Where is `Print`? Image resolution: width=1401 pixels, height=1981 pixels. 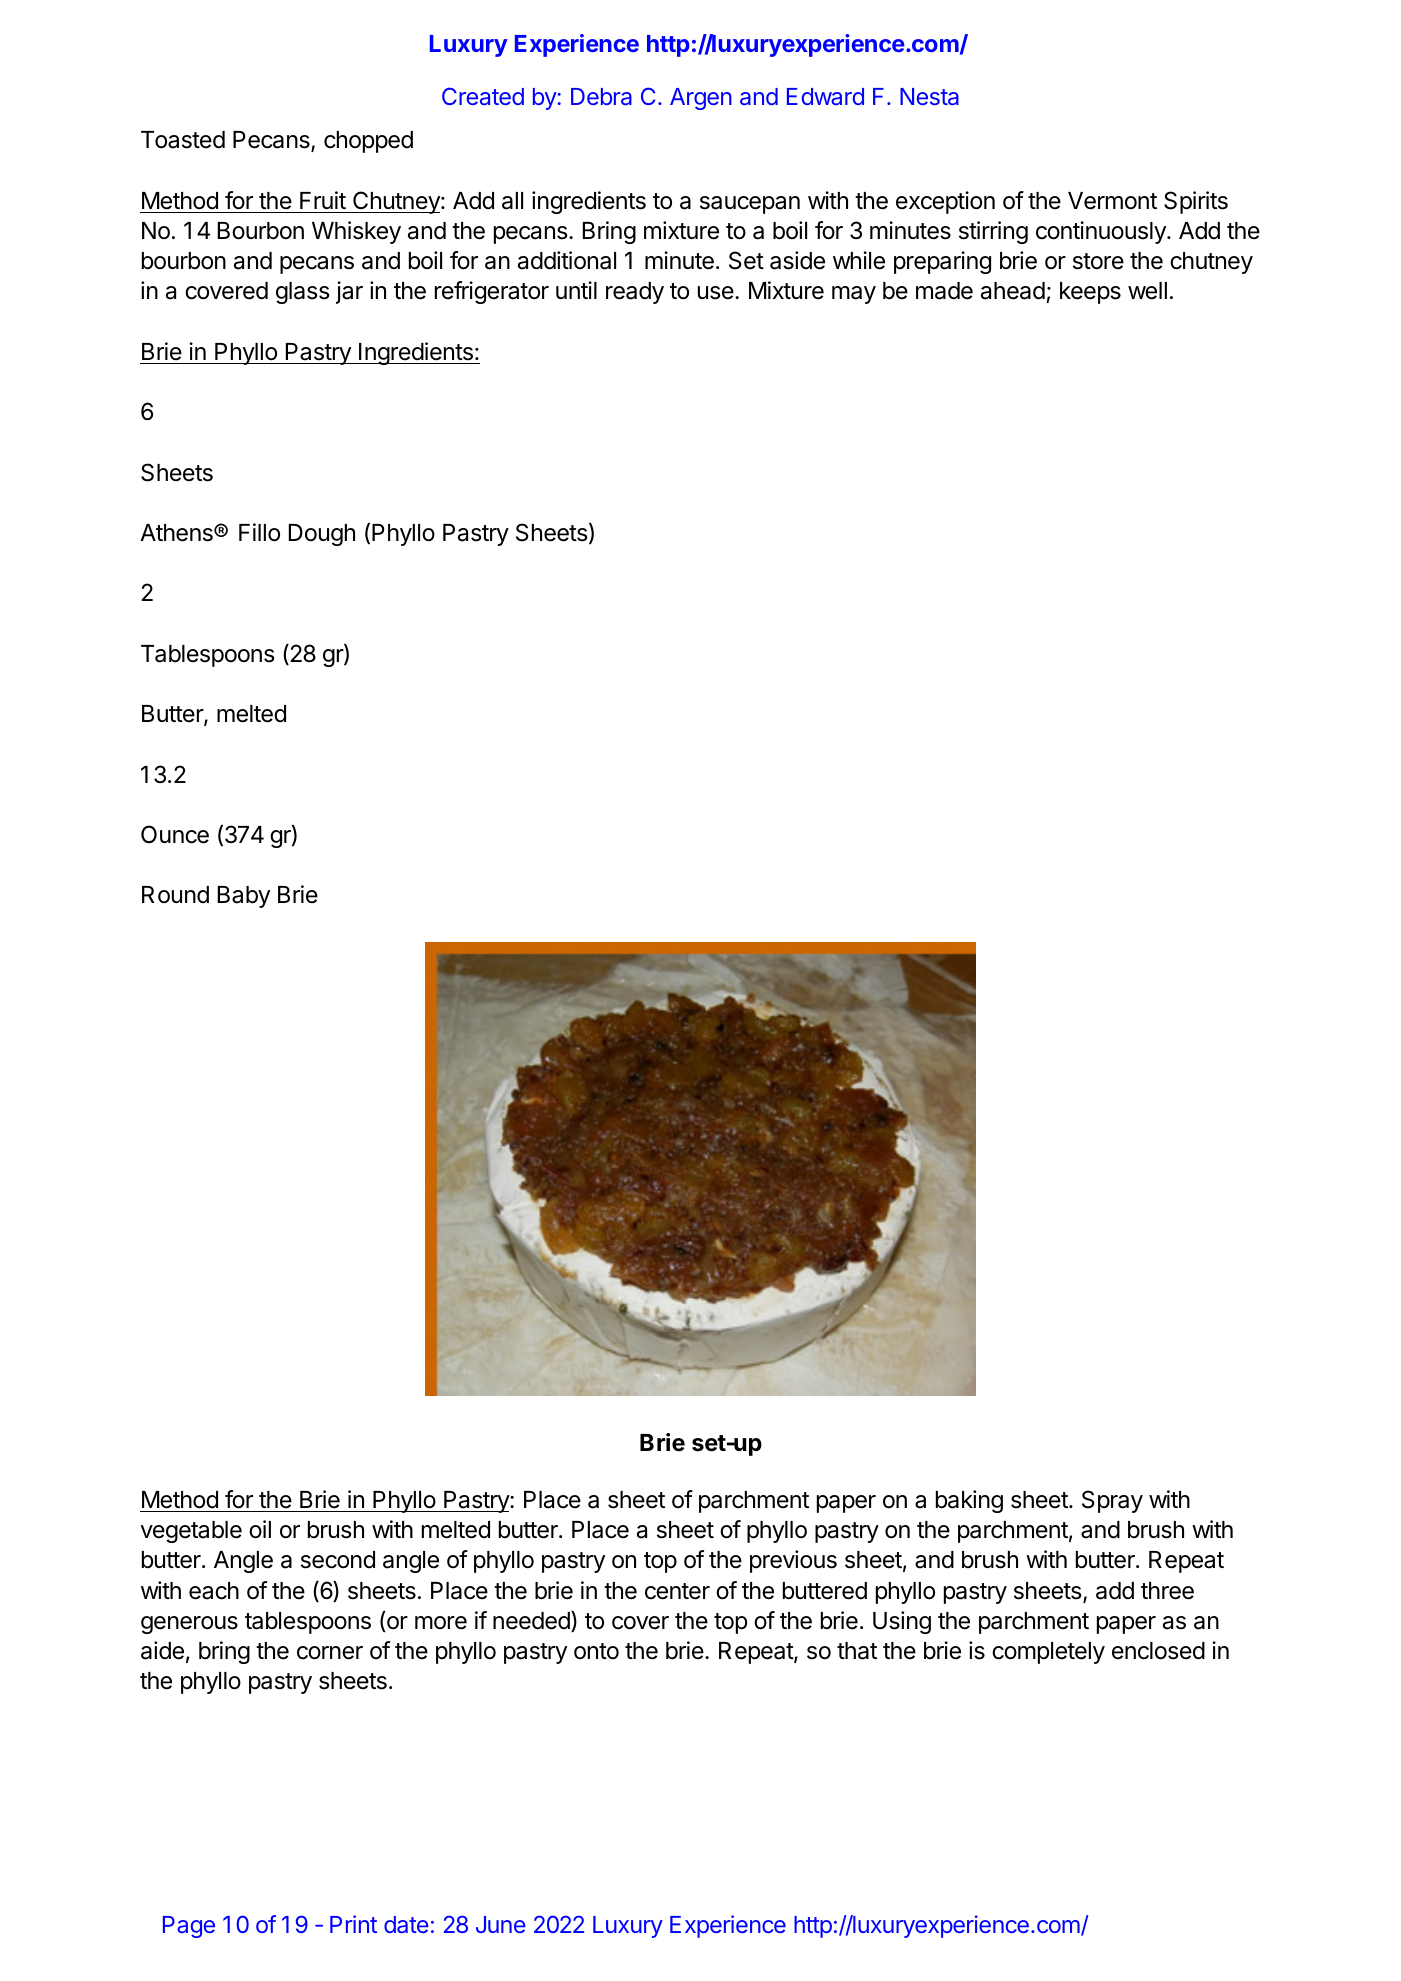 Print is located at coordinates (353, 1924).
